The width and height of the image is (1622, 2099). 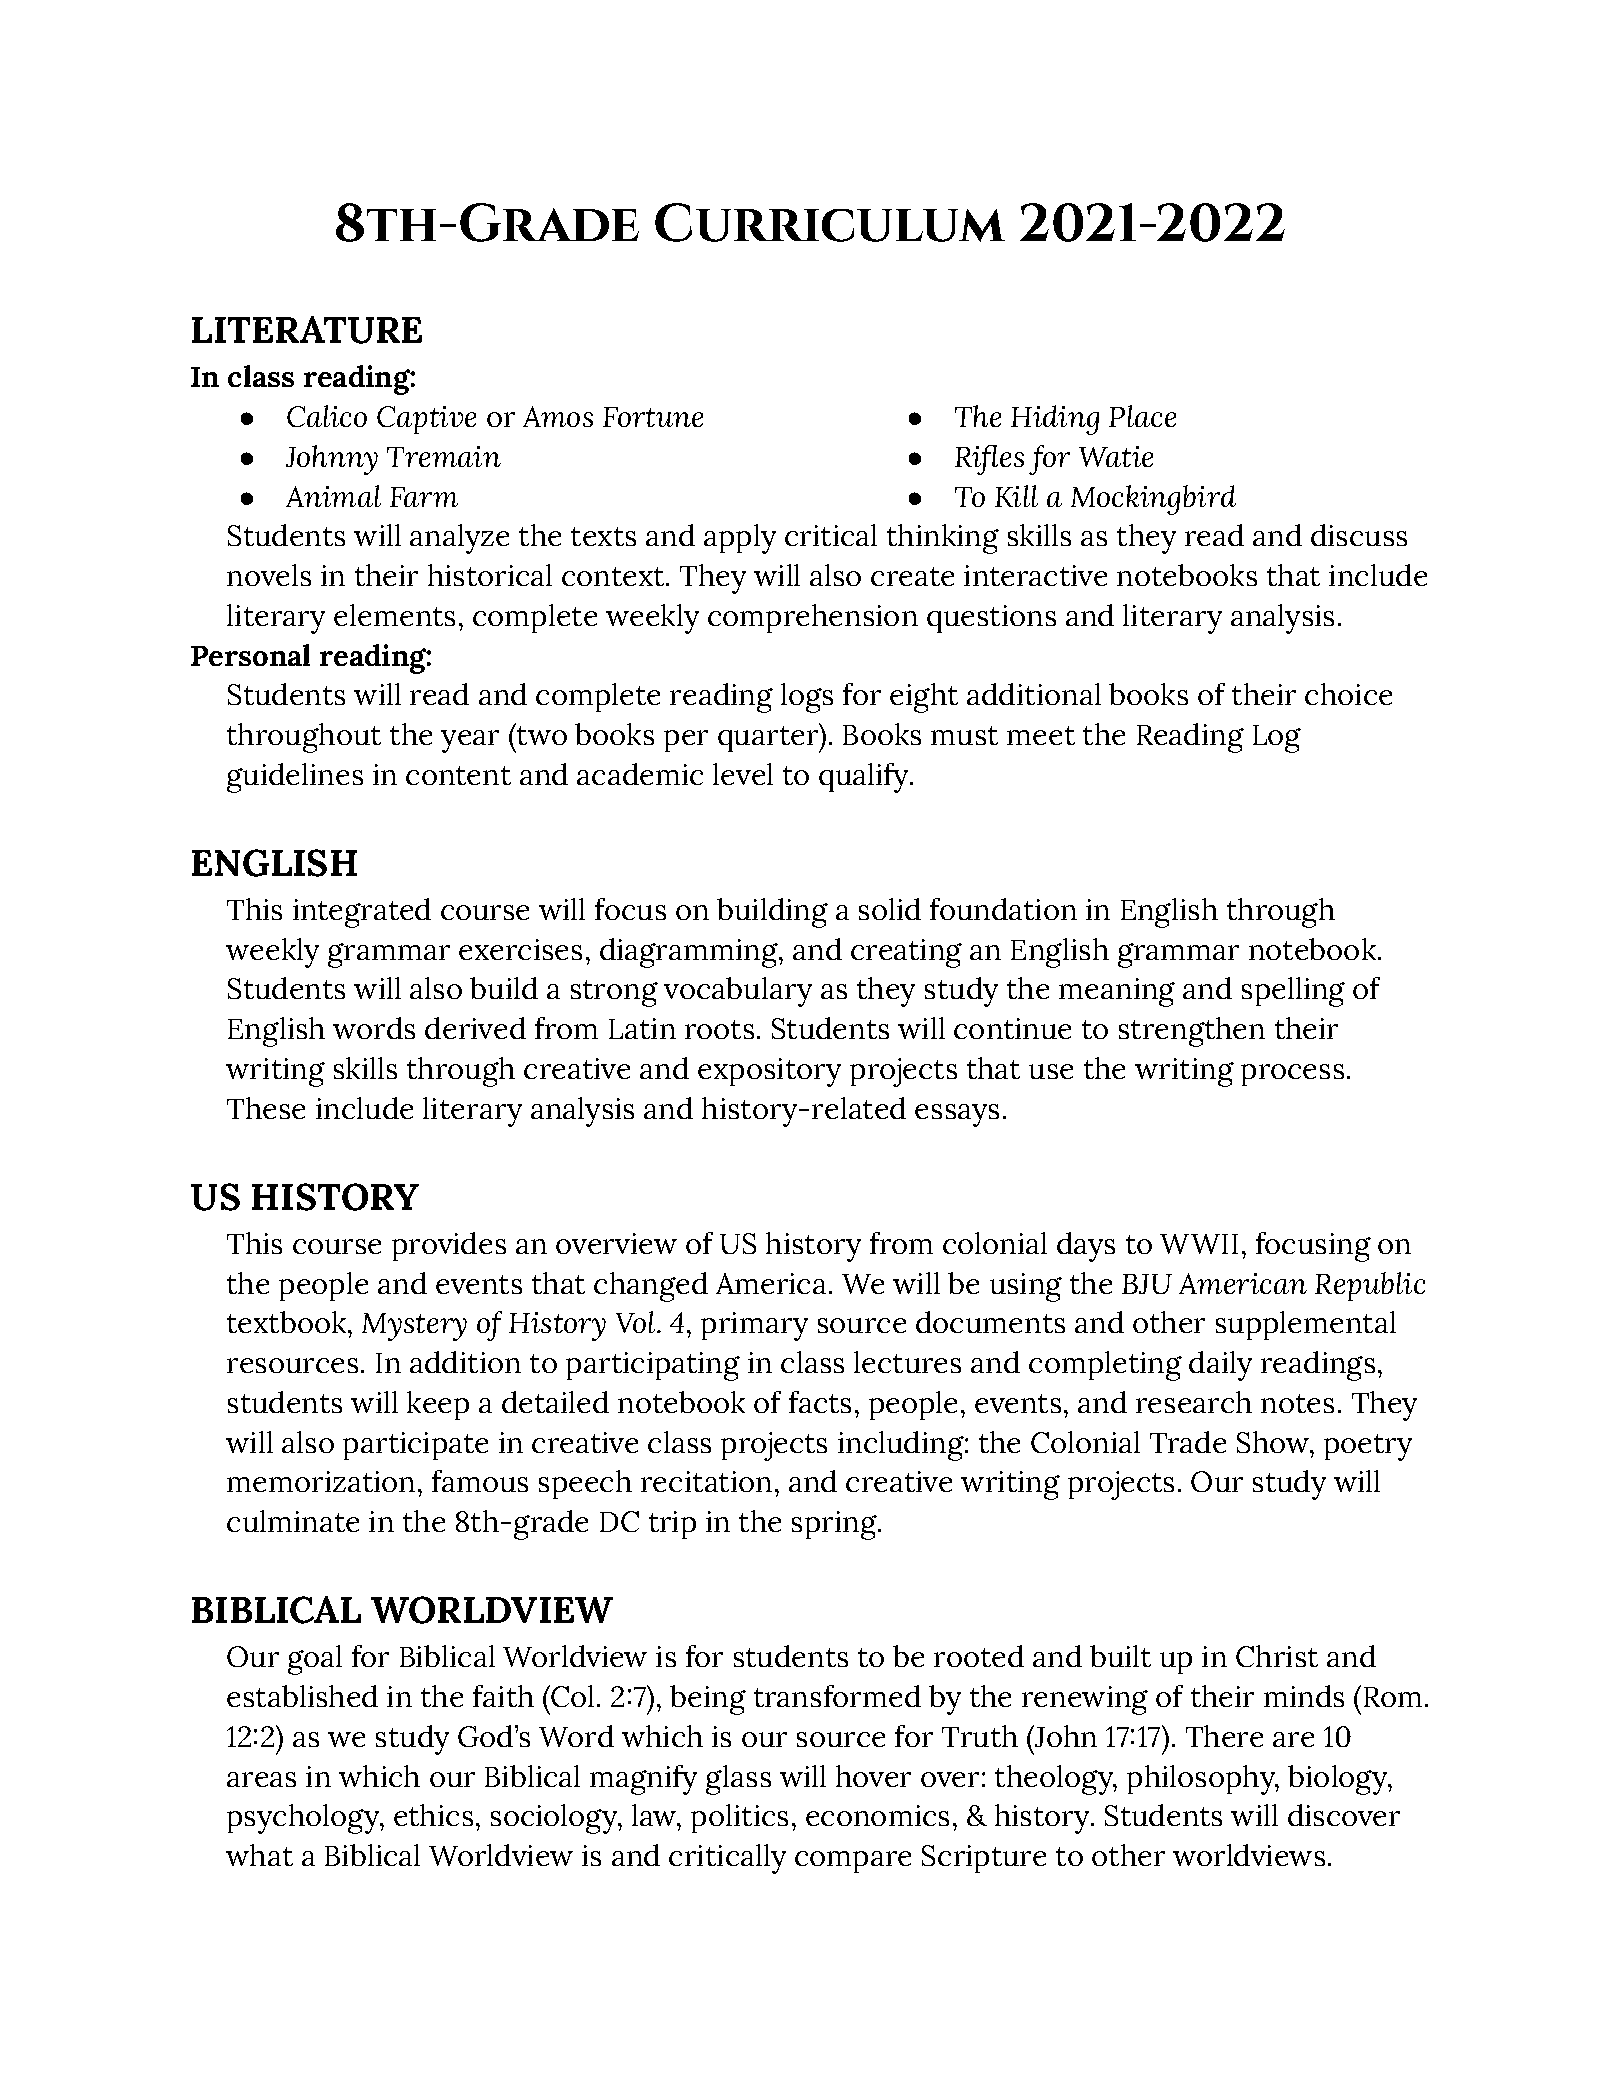 What do you see at coordinates (1199, 1244) in the image?
I see `WWII` at bounding box center [1199, 1244].
